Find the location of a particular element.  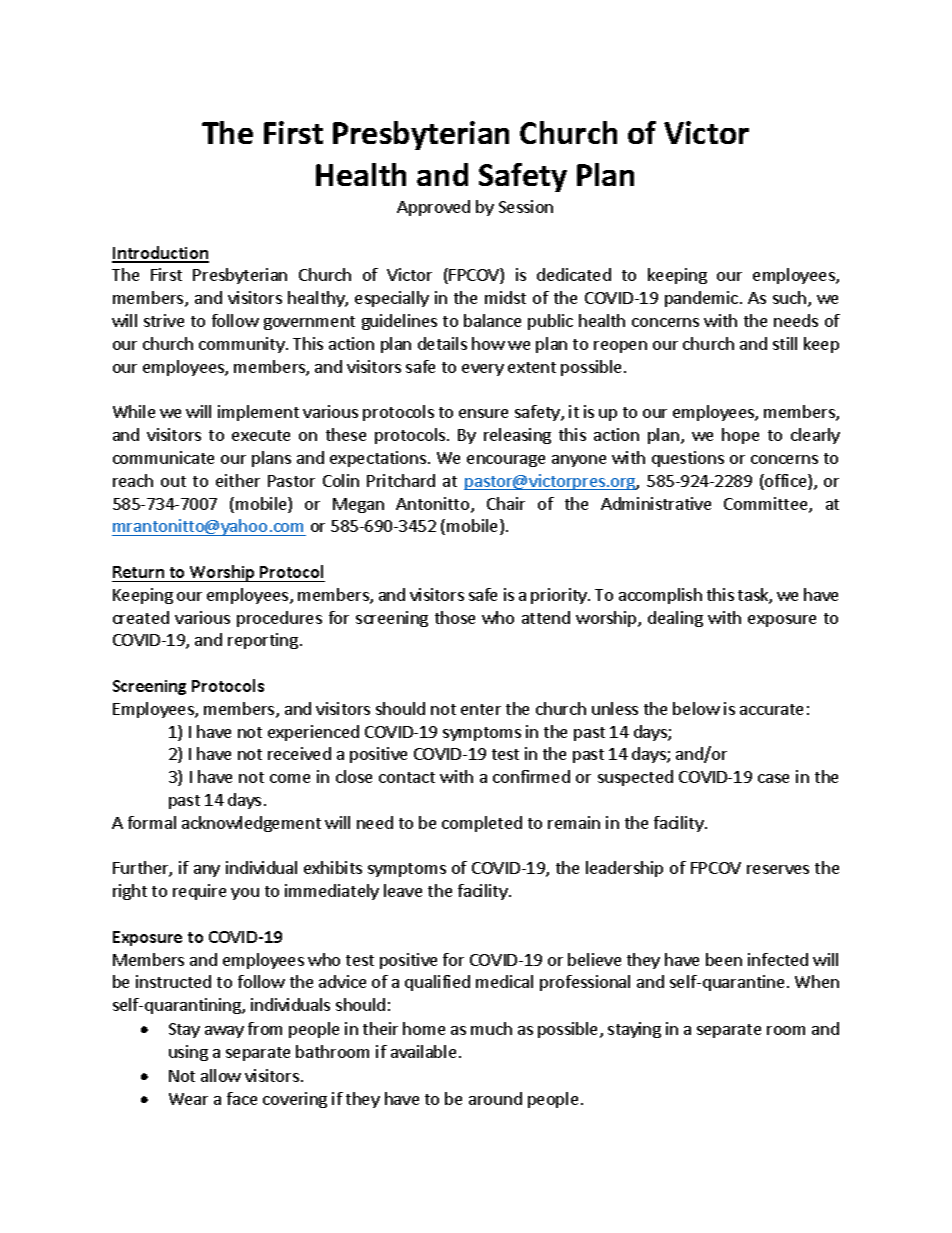

Approved is located at coordinates (433, 208).
